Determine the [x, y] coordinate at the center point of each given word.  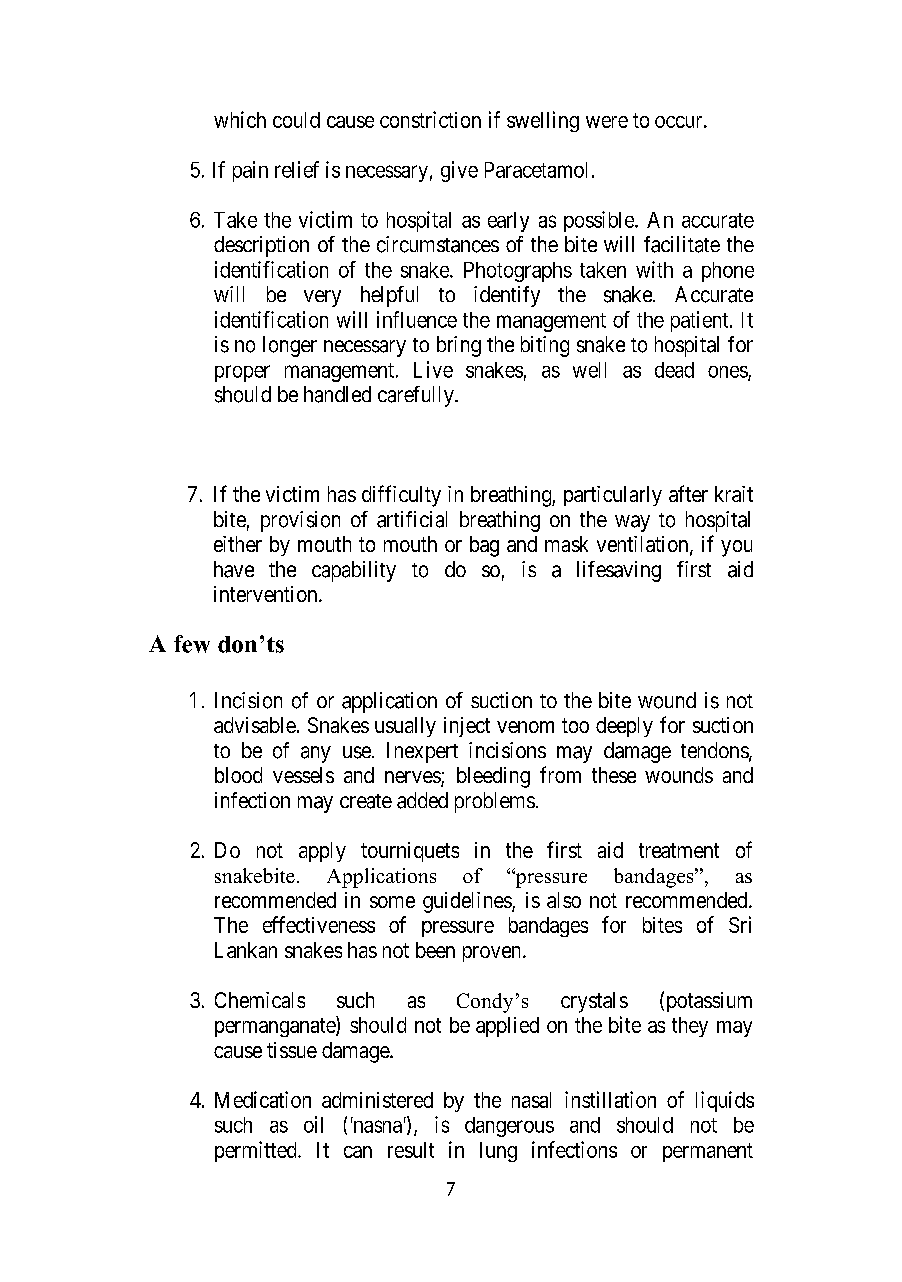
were [607, 122]
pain [250, 171]
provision [300, 521]
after [688, 493]
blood [238, 775]
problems [495, 802]
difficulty [401, 496]
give [459, 171]
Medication [263, 1099]
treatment [679, 850]
